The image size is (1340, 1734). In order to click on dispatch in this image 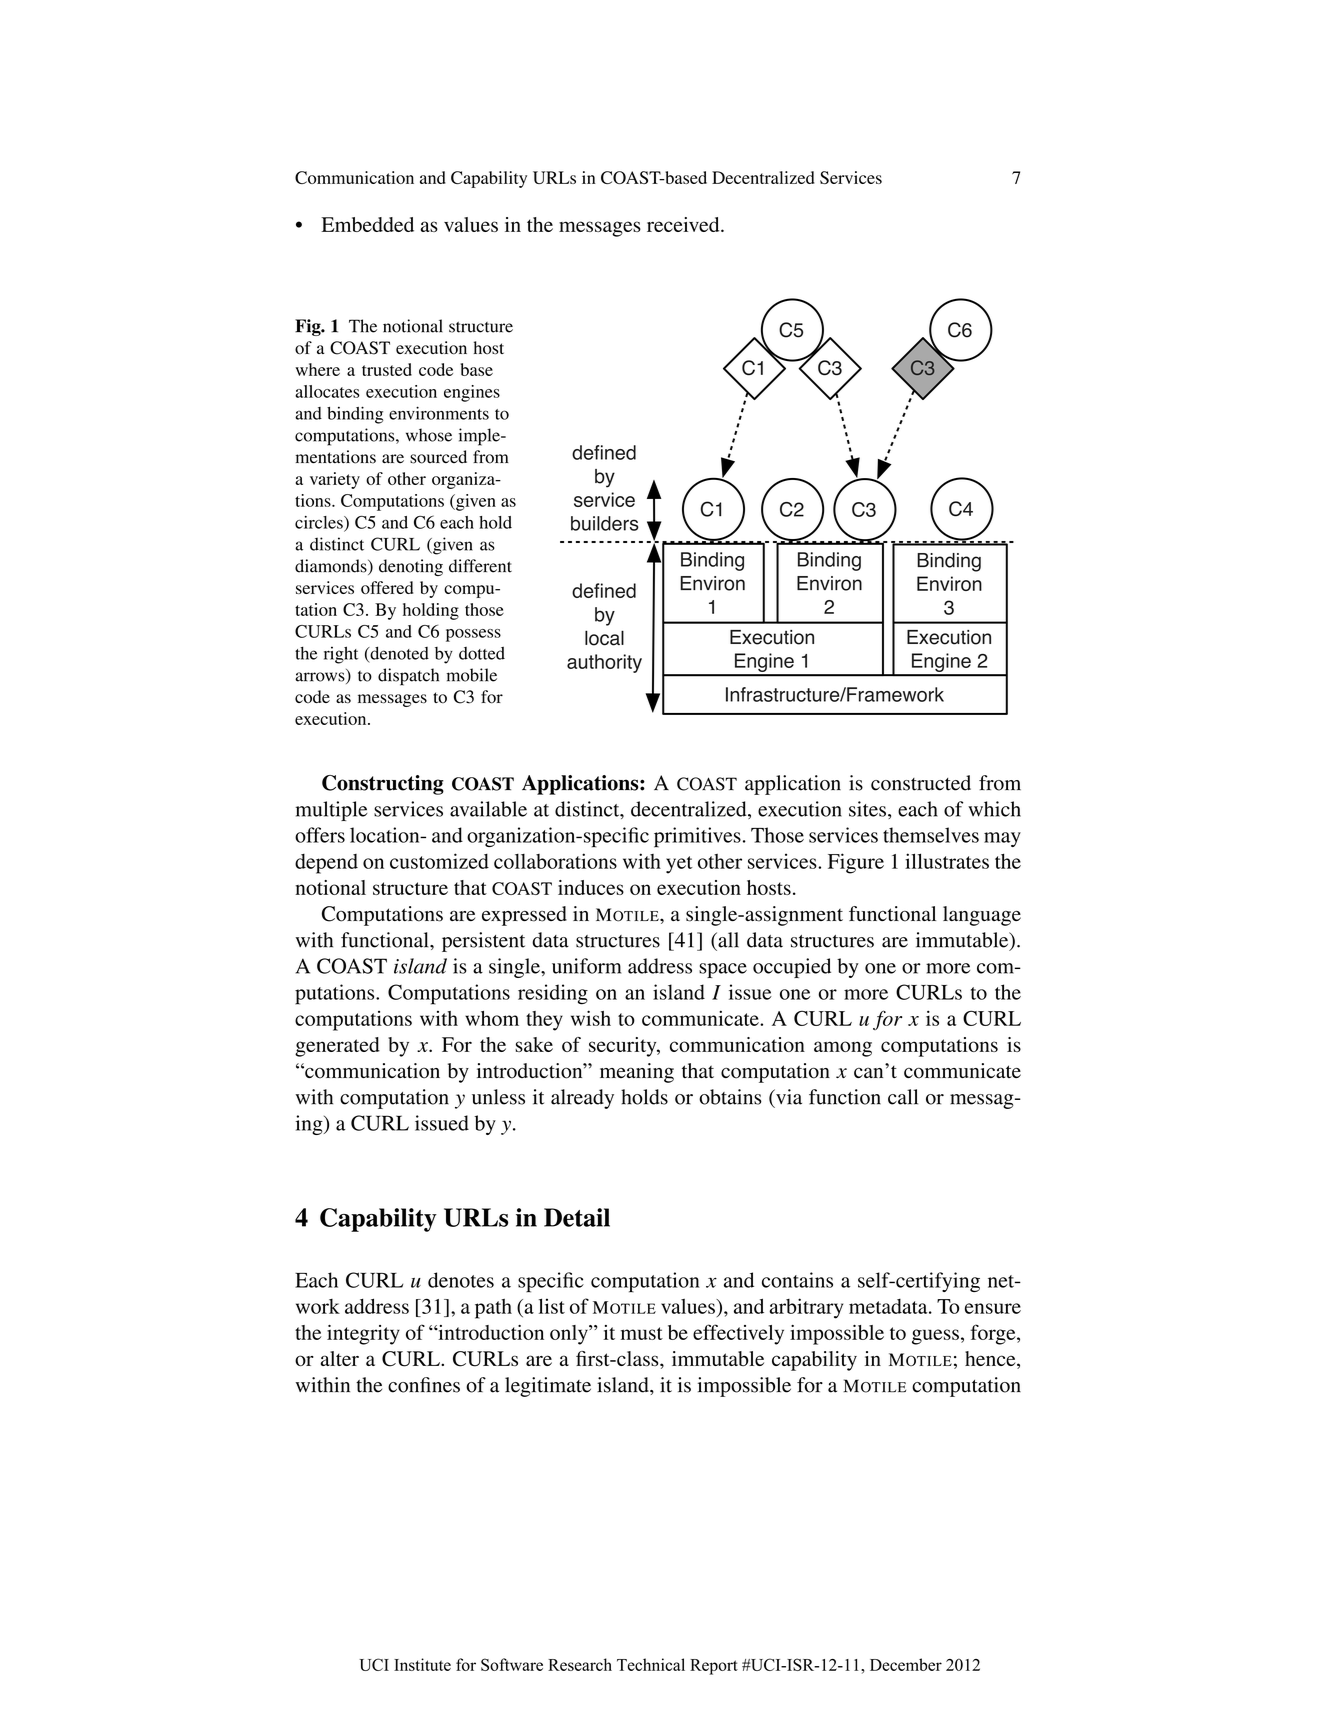, I will do `click(408, 677)`.
